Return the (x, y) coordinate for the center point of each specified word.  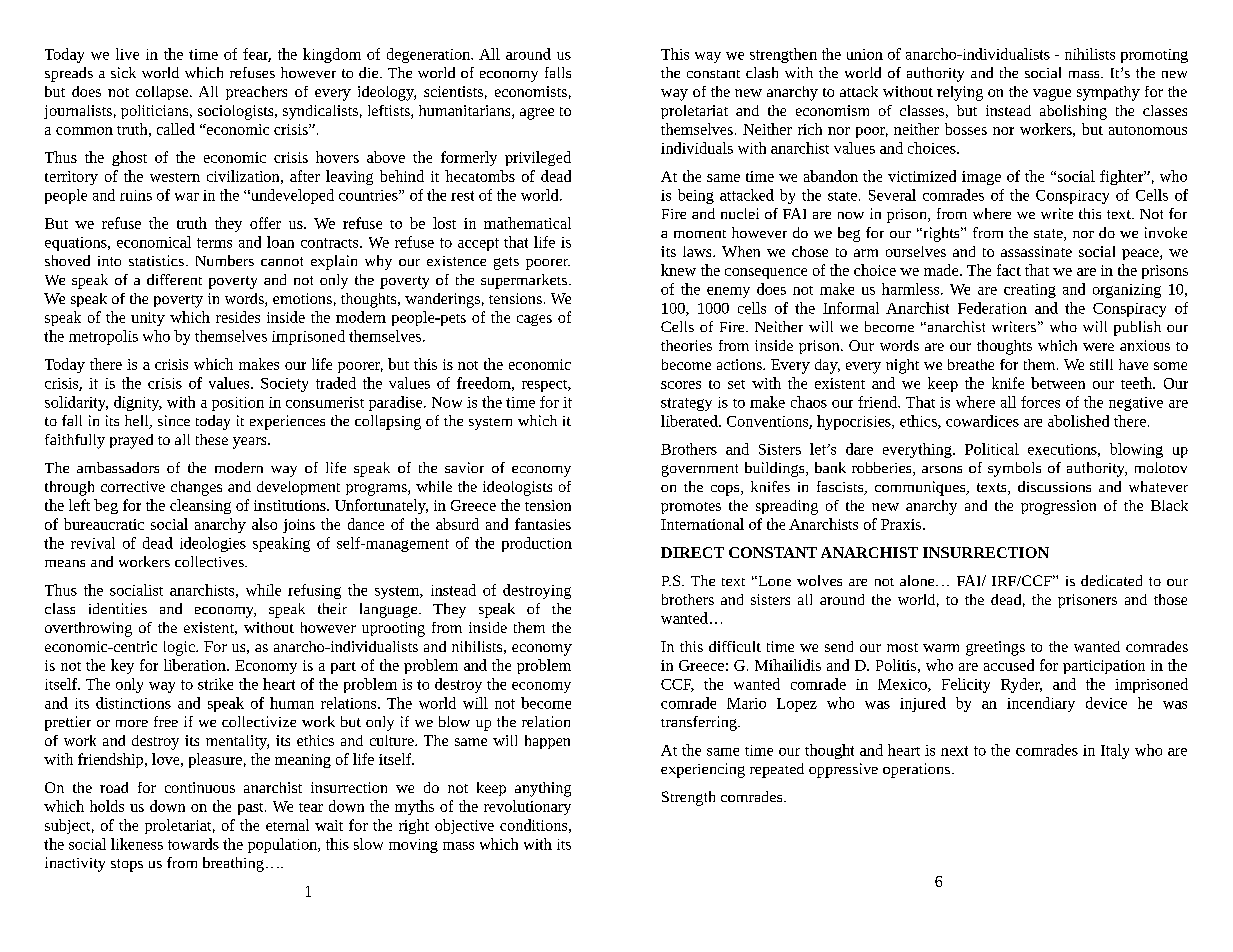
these (212, 439)
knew (678, 270)
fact (1009, 270)
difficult (735, 646)
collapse (163, 93)
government (700, 470)
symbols (1014, 469)
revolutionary (527, 807)
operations (916, 770)
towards (193, 844)
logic (180, 648)
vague (1052, 95)
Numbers (225, 260)
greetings (995, 648)
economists (531, 91)
